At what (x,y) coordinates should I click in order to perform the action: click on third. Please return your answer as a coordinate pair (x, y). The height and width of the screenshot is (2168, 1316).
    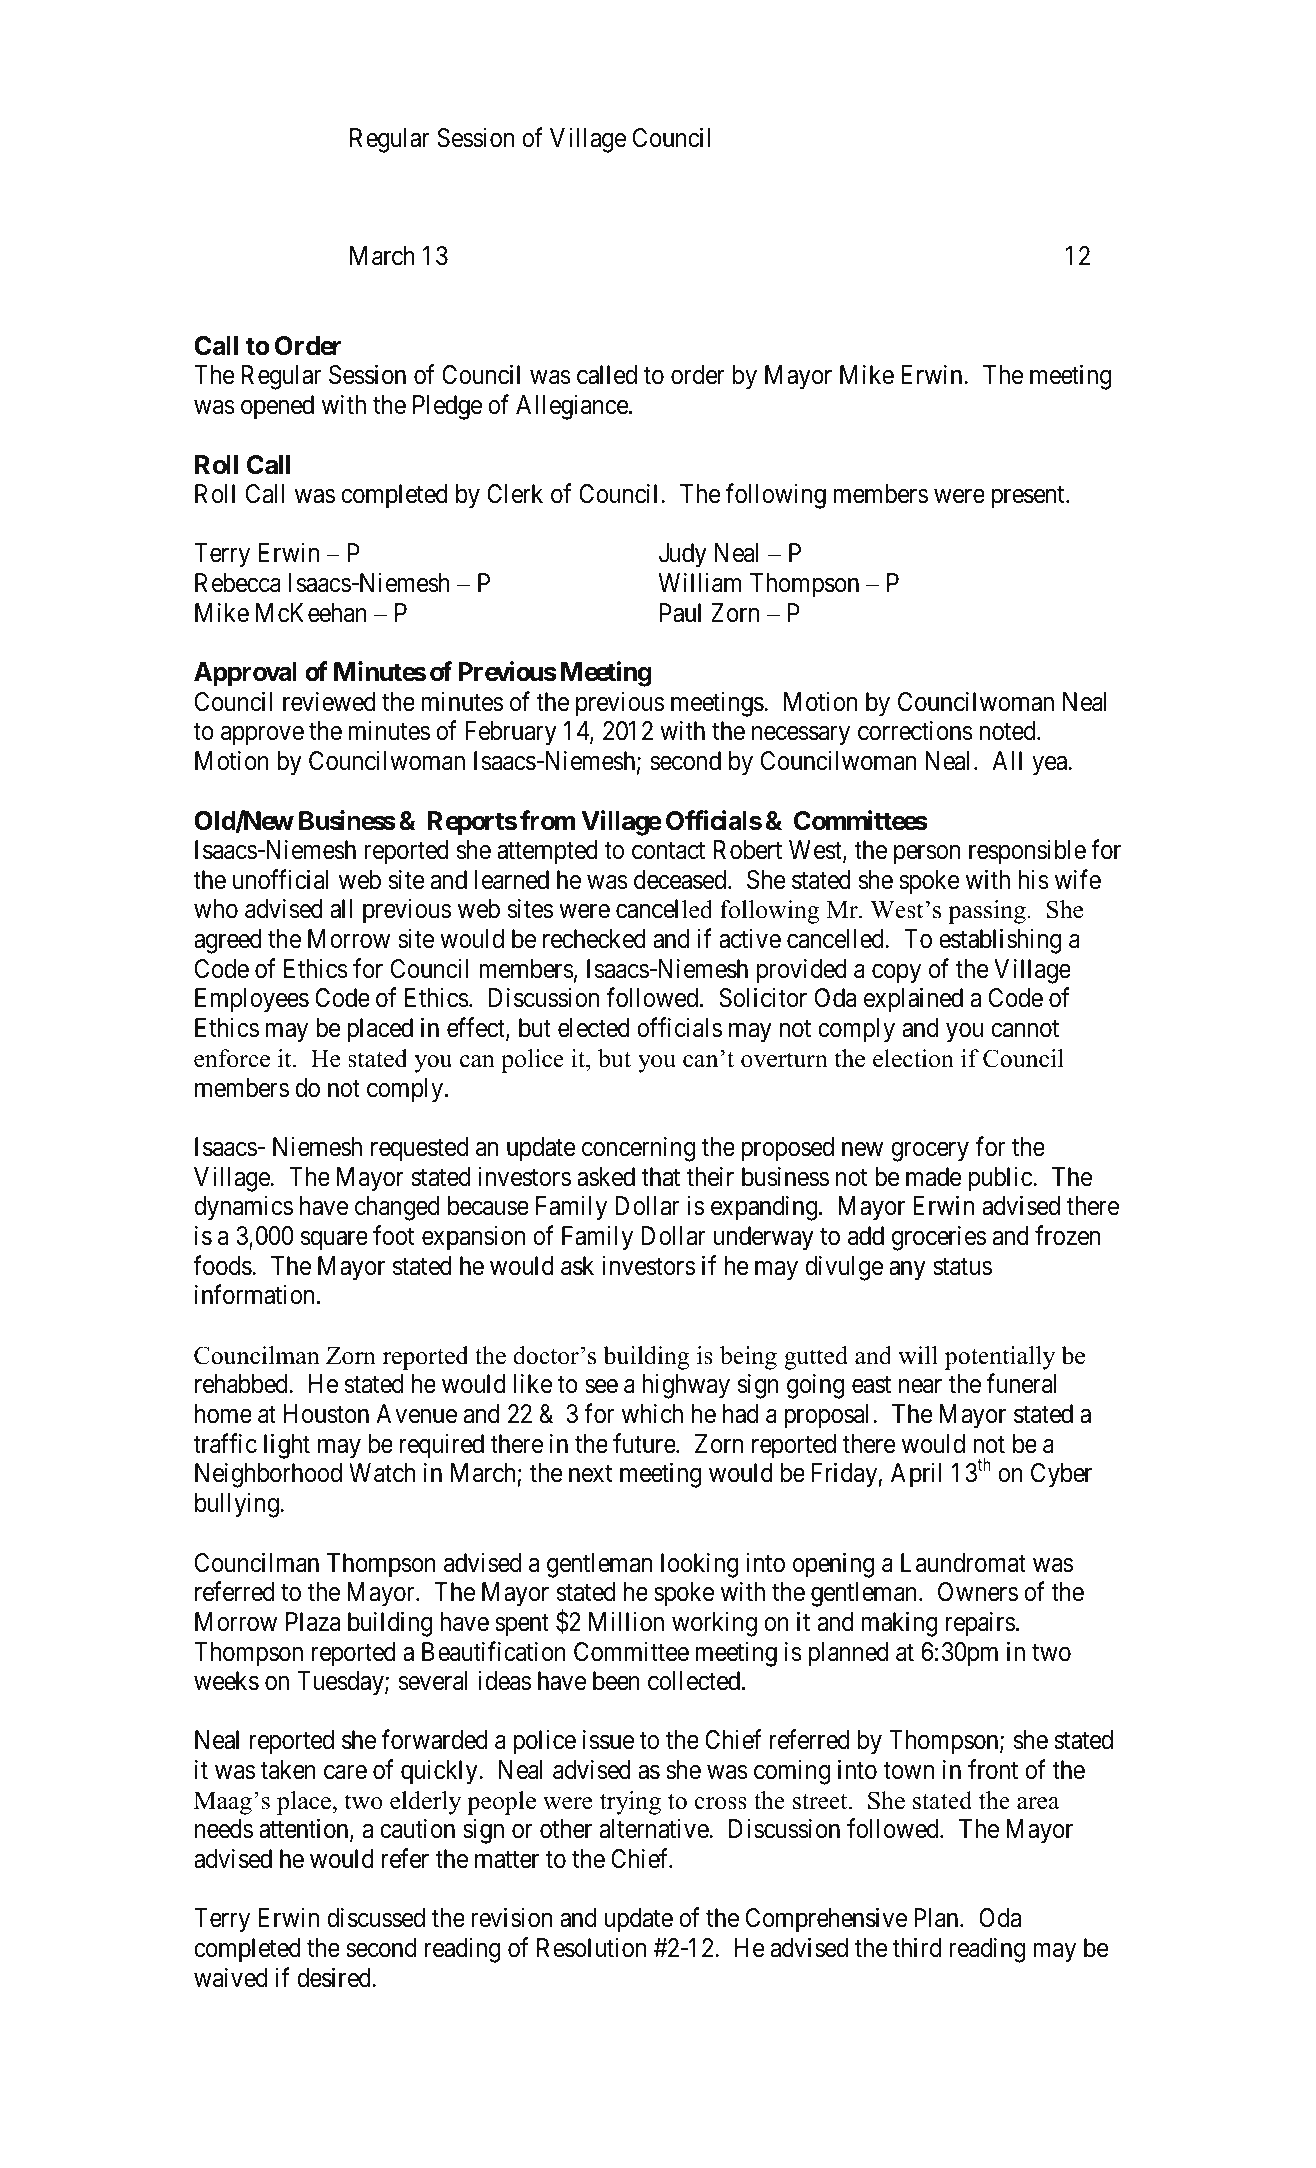
    Looking at the image, I should click on (917, 1948).
